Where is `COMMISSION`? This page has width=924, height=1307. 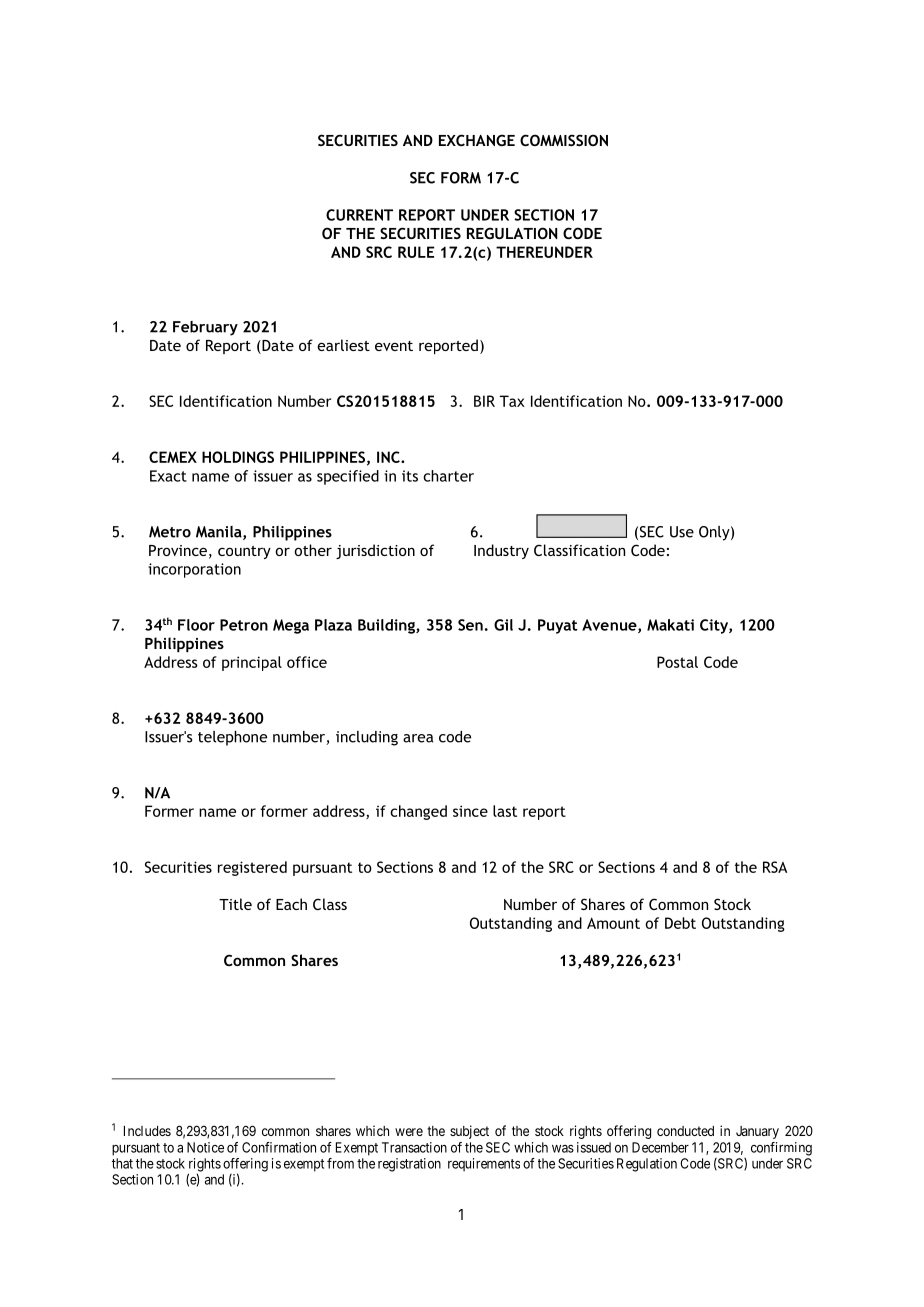 COMMISSION is located at coordinates (564, 140).
